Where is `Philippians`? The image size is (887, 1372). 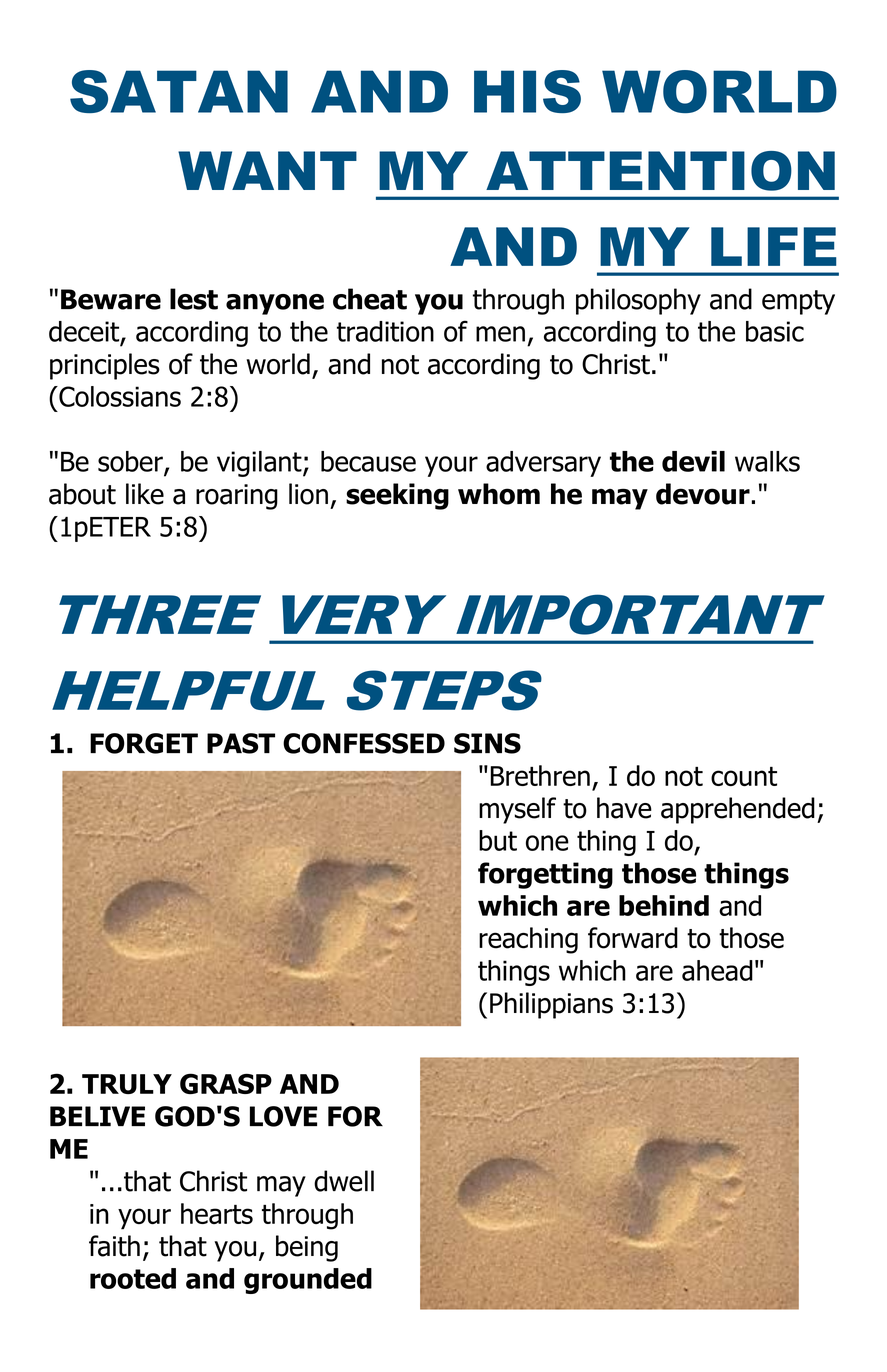 Philippians is located at coordinates (551, 1005).
